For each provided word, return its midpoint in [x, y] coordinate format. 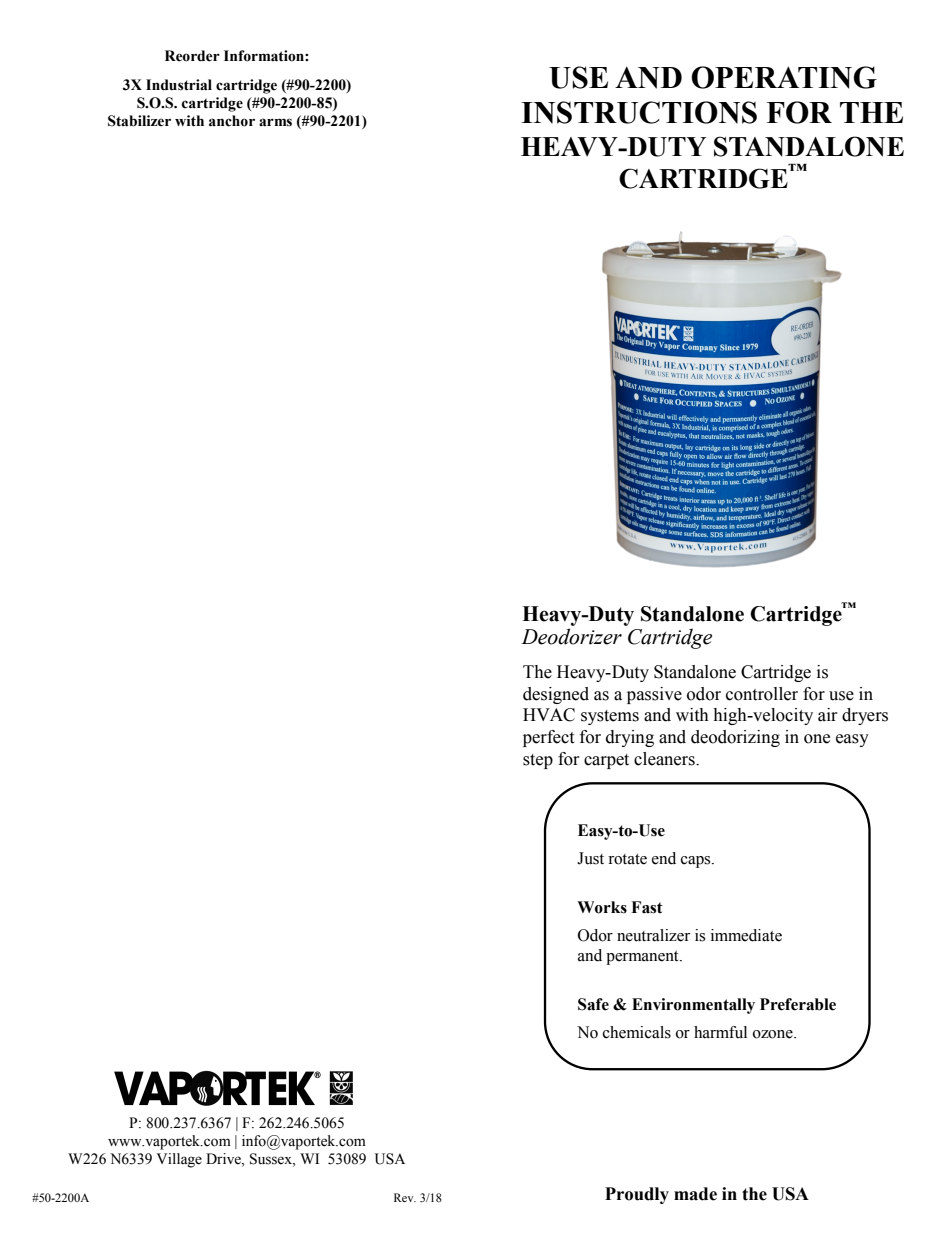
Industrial [179, 85]
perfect [548, 738]
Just [590, 858]
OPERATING [784, 77]
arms [275, 122]
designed [556, 695]
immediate [746, 935]
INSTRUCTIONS [639, 112]
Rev [405, 1197]
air [828, 715]
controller [762, 694]
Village [179, 1160]
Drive [224, 1159]
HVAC [549, 715]
